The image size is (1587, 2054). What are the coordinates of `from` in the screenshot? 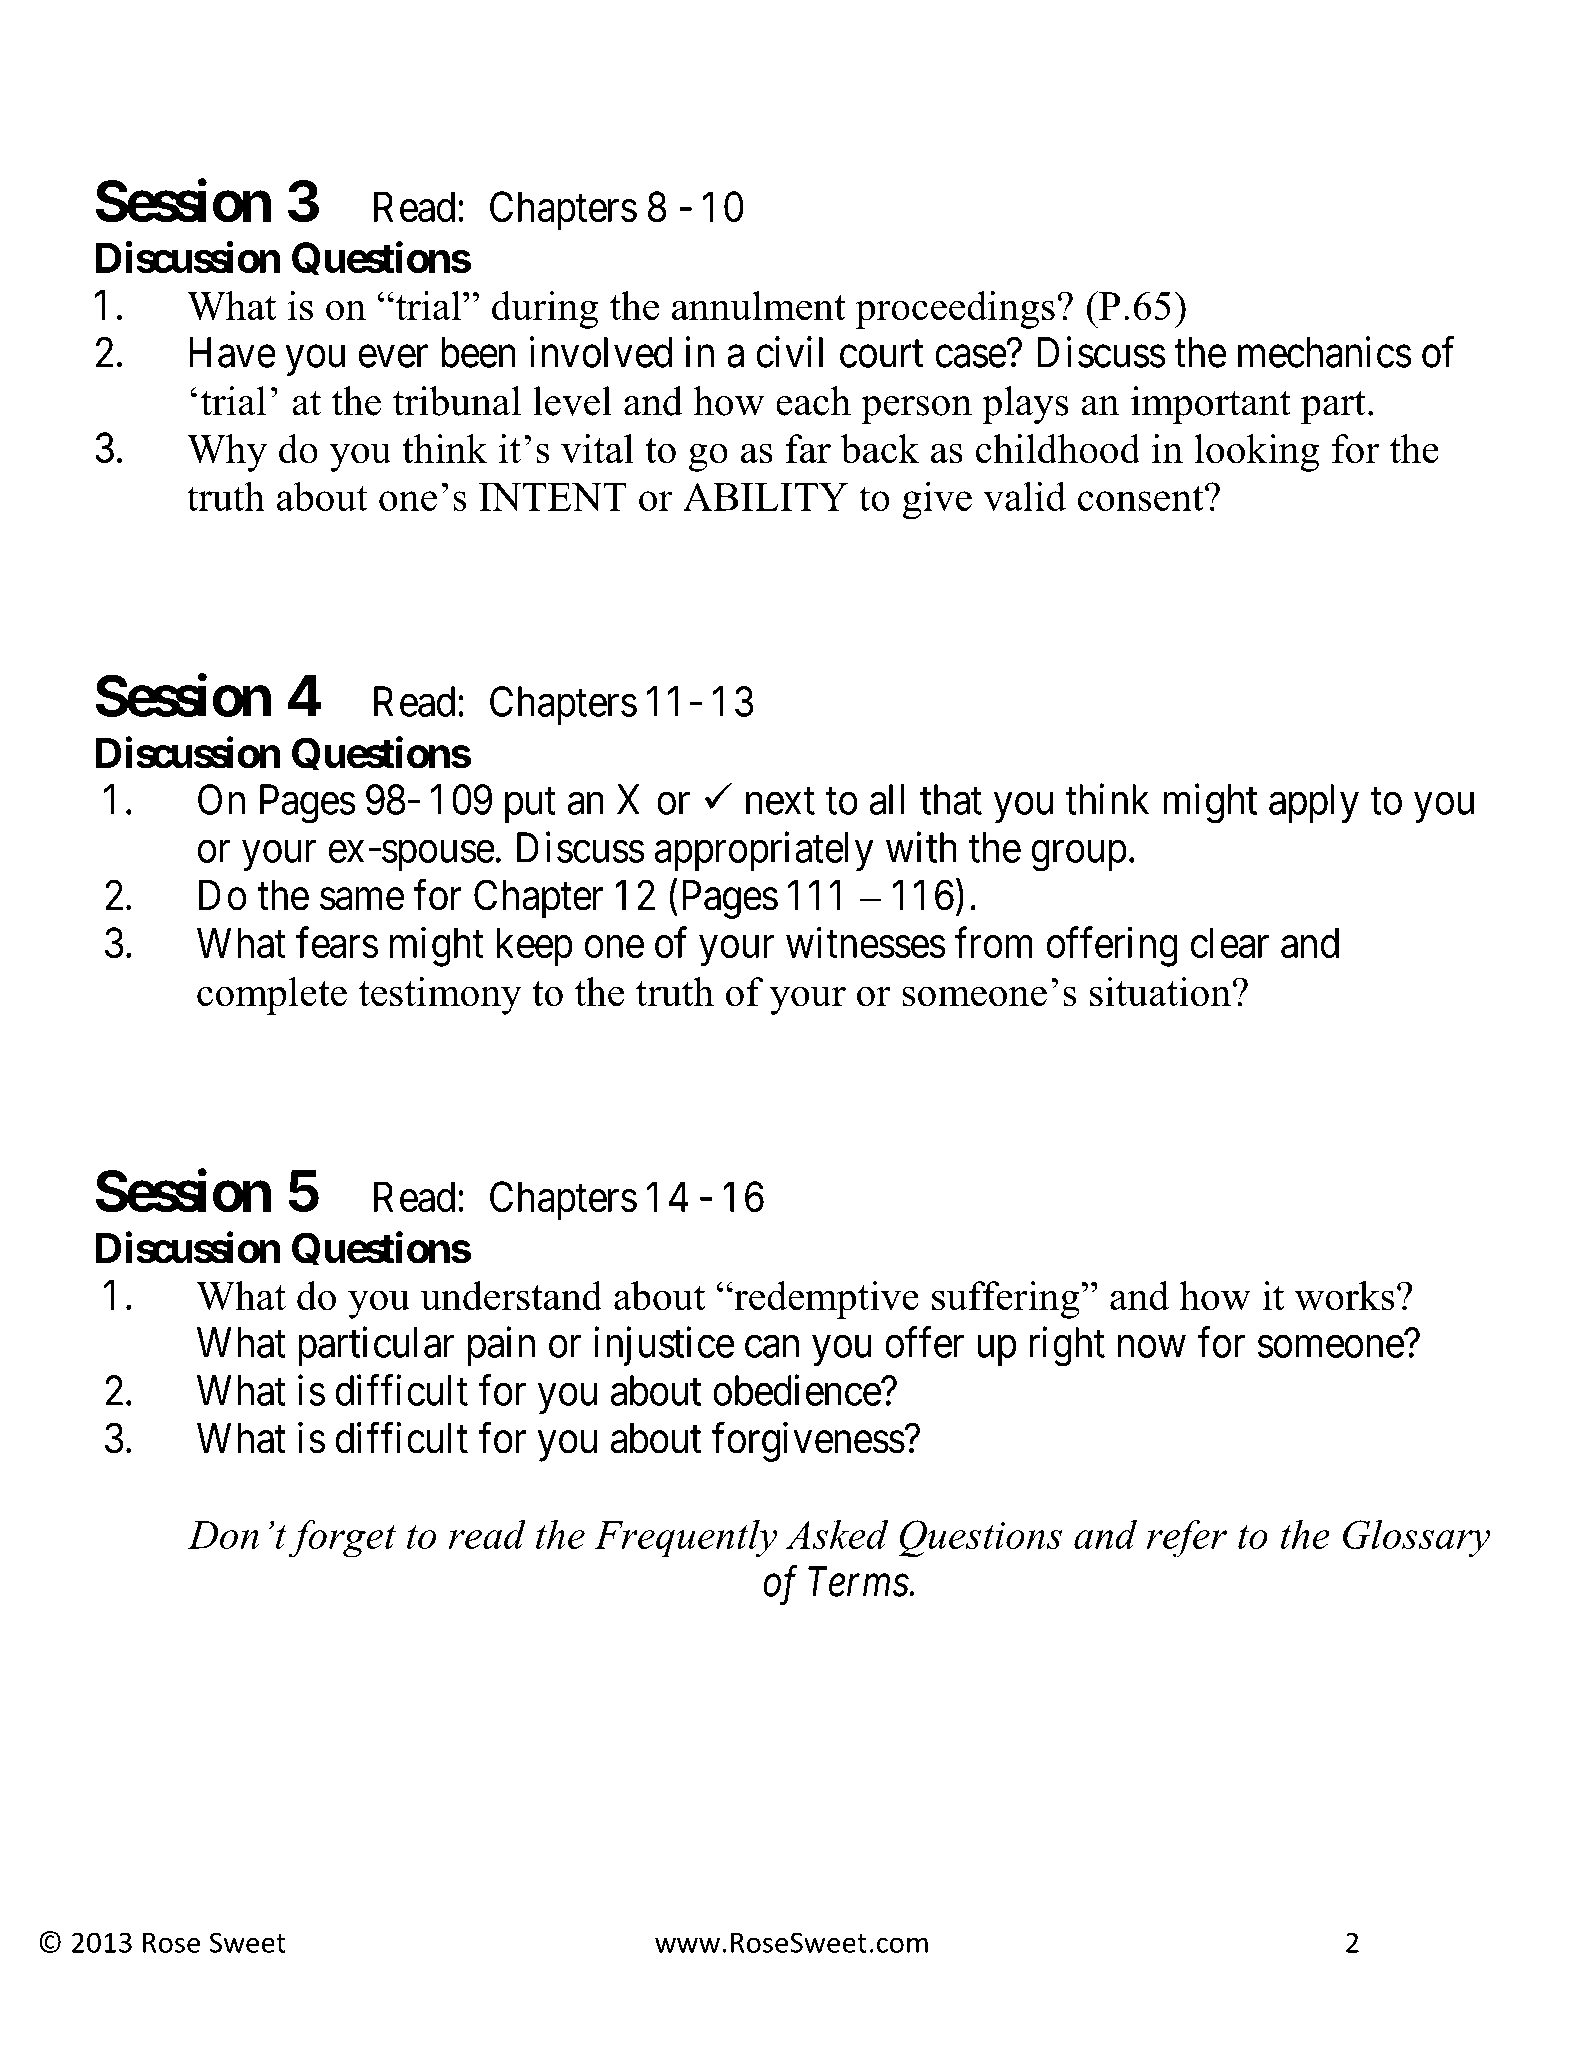 It's located at (993, 942).
